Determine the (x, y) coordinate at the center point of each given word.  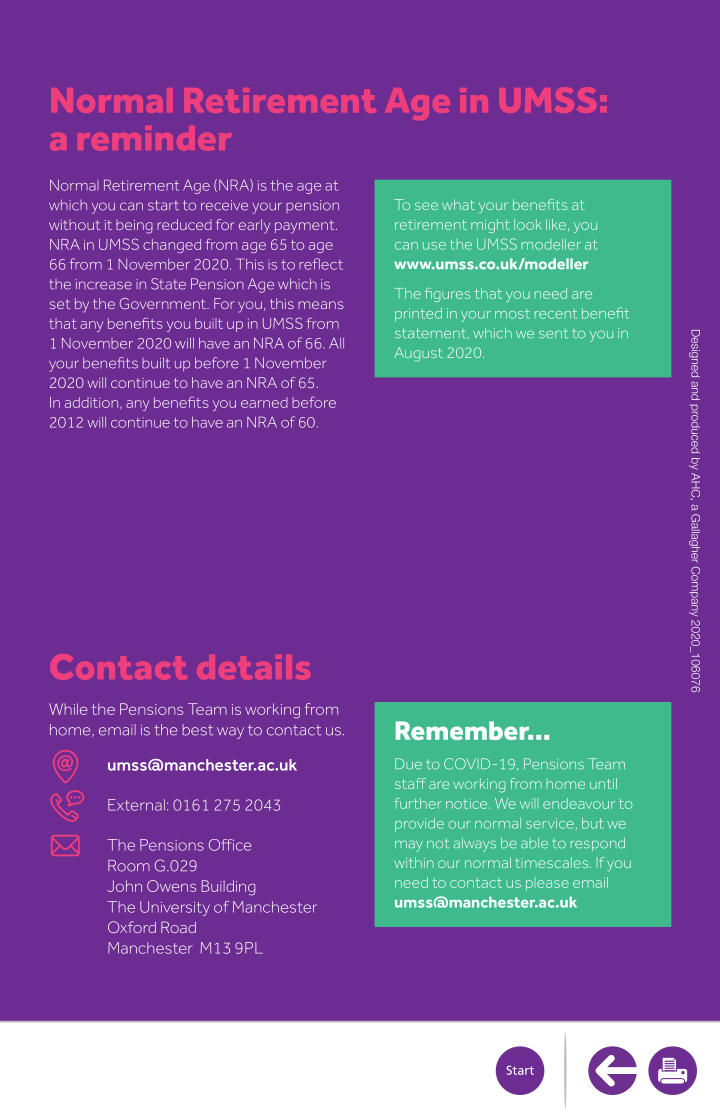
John (124, 886)
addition (93, 403)
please (547, 885)
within (414, 862)
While (68, 709)
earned (264, 402)
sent (553, 334)
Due (408, 764)
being (134, 226)
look (528, 224)
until (603, 783)
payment (306, 227)
